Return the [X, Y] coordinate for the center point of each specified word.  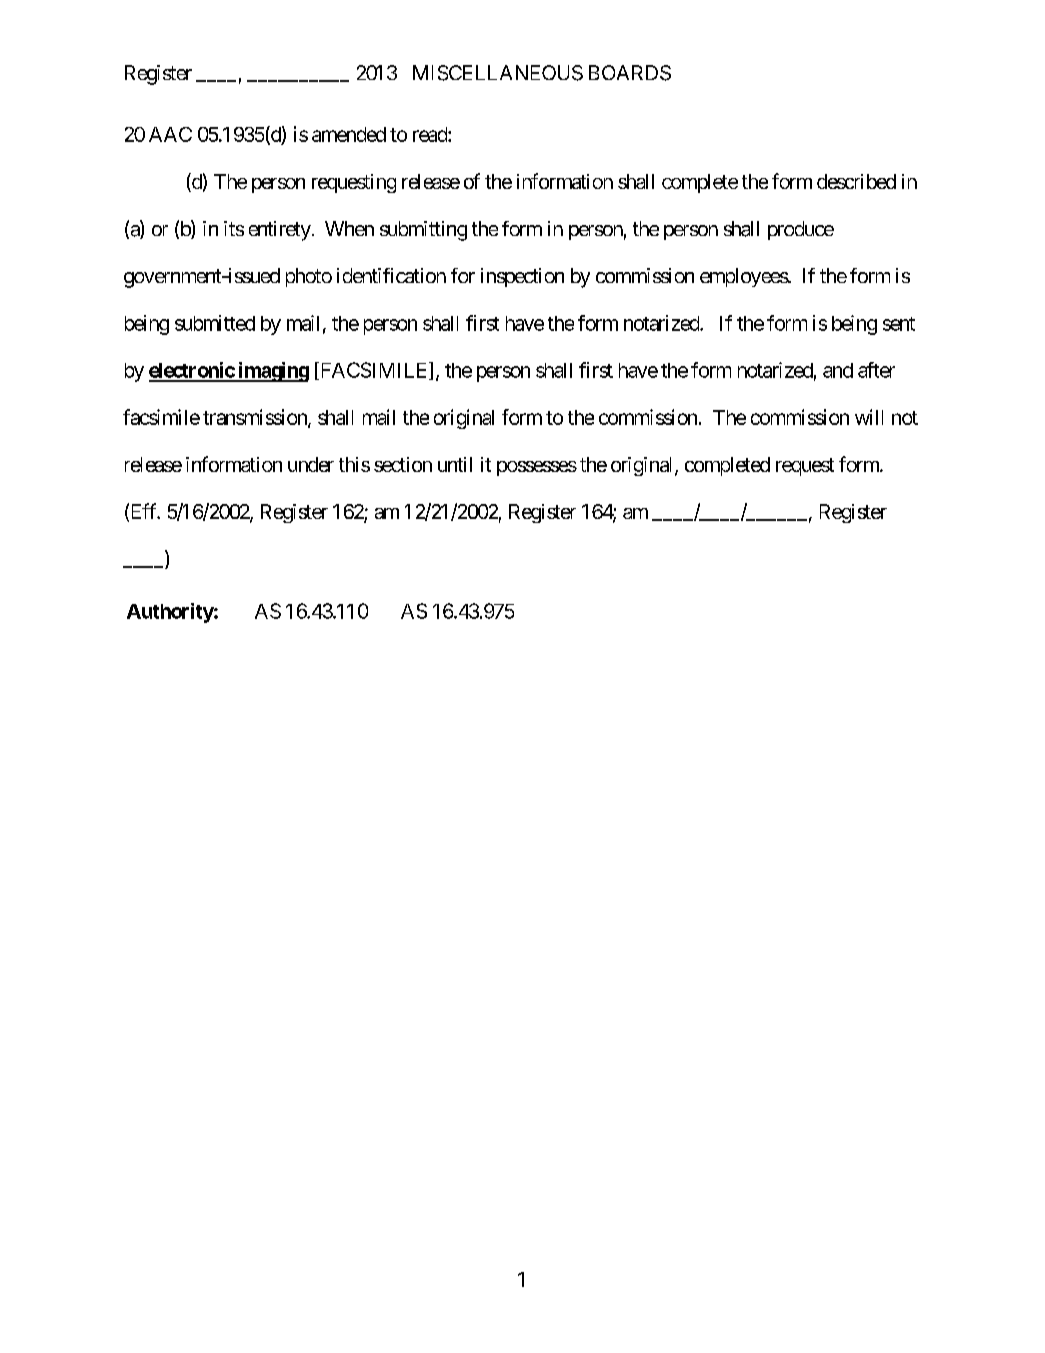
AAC [170, 134]
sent [899, 324]
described [856, 181]
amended [349, 134]
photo [309, 277]
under [311, 464]
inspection [522, 277]
